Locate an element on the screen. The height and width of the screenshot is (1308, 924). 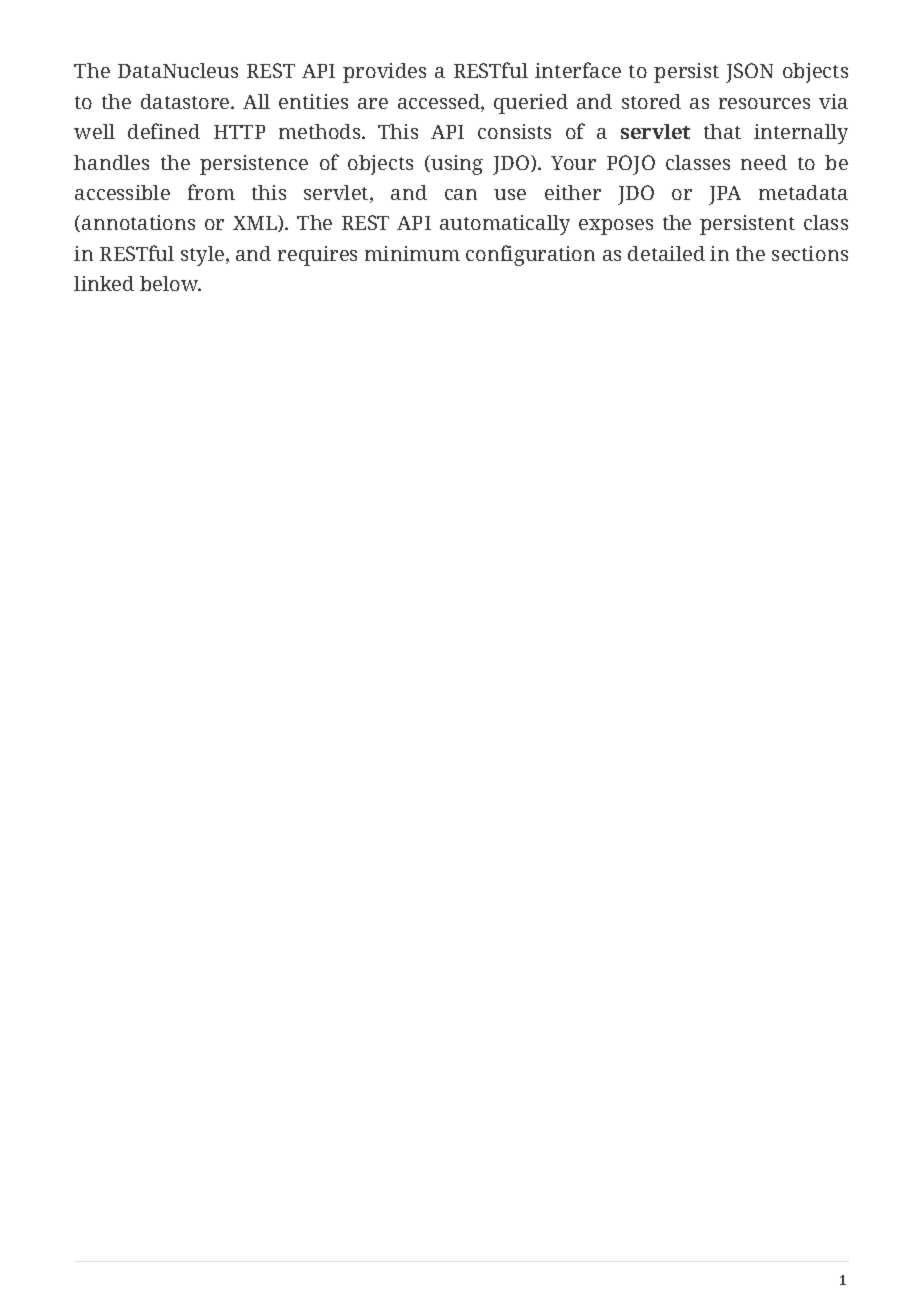
below is located at coordinates (170, 283).
